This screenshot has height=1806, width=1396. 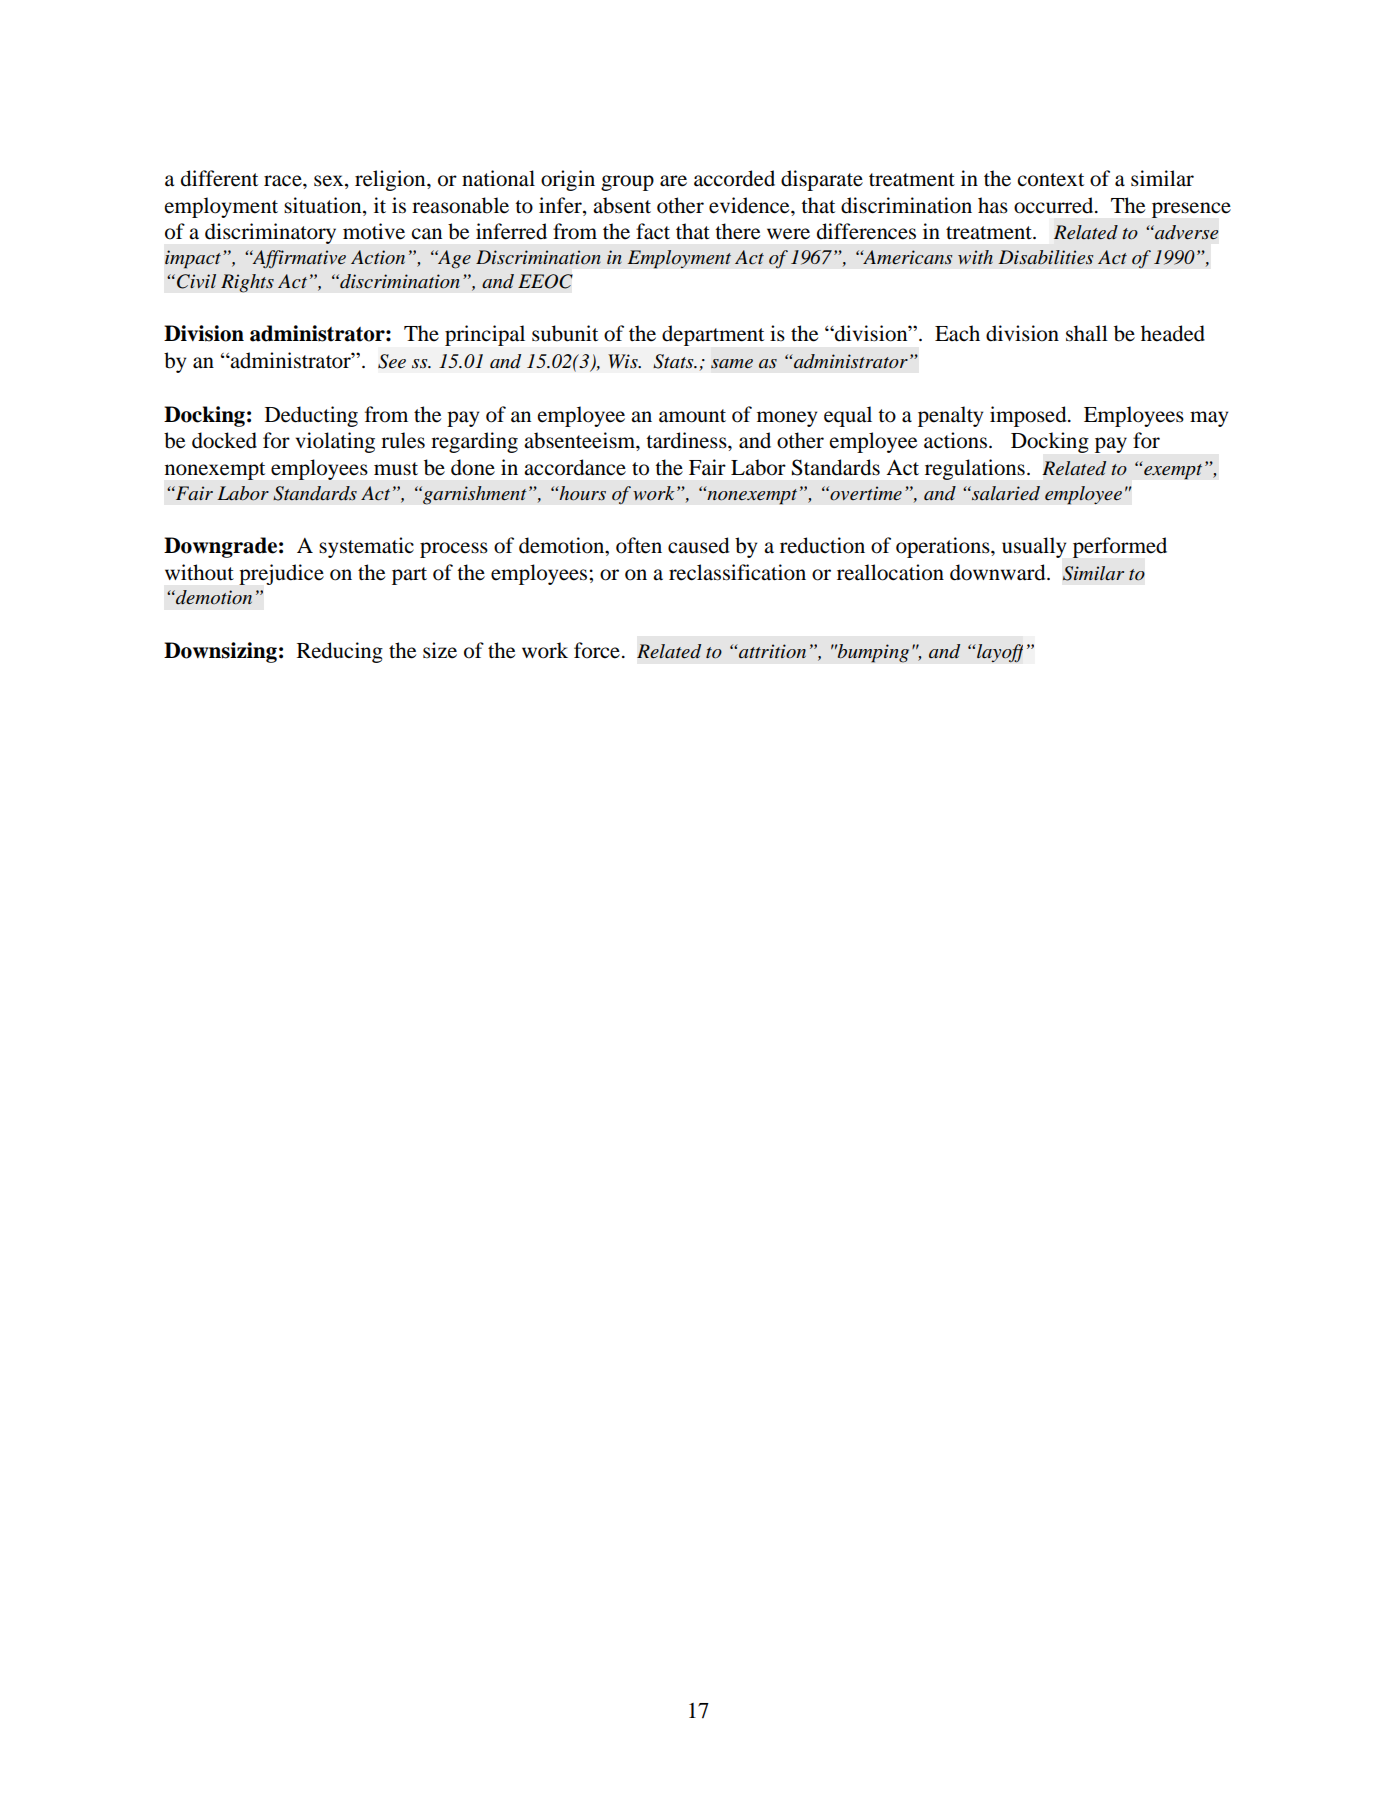 I want to click on Reducing, so click(x=340, y=652).
